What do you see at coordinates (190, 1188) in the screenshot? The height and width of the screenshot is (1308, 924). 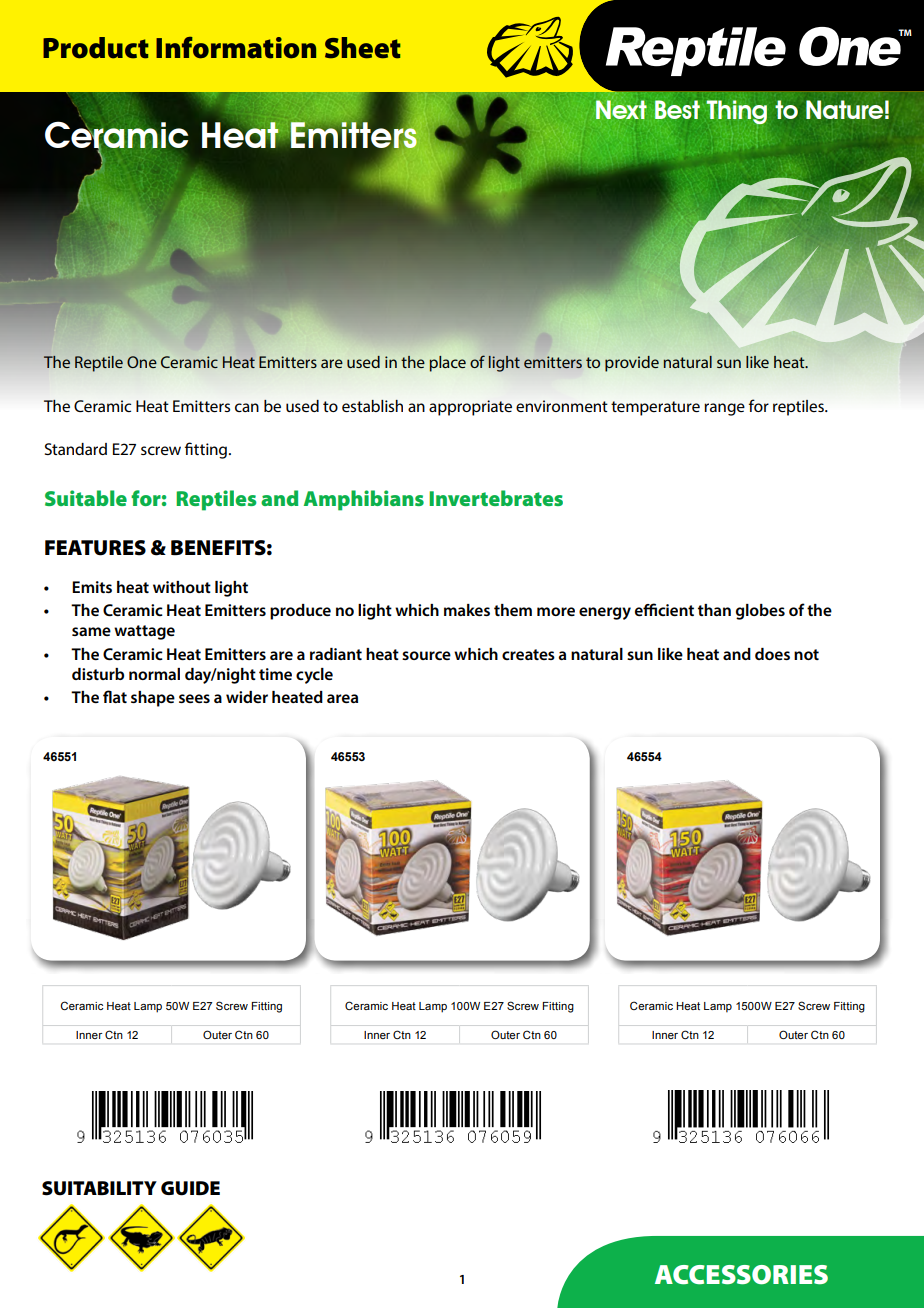 I see `GUIDE` at bounding box center [190, 1188].
